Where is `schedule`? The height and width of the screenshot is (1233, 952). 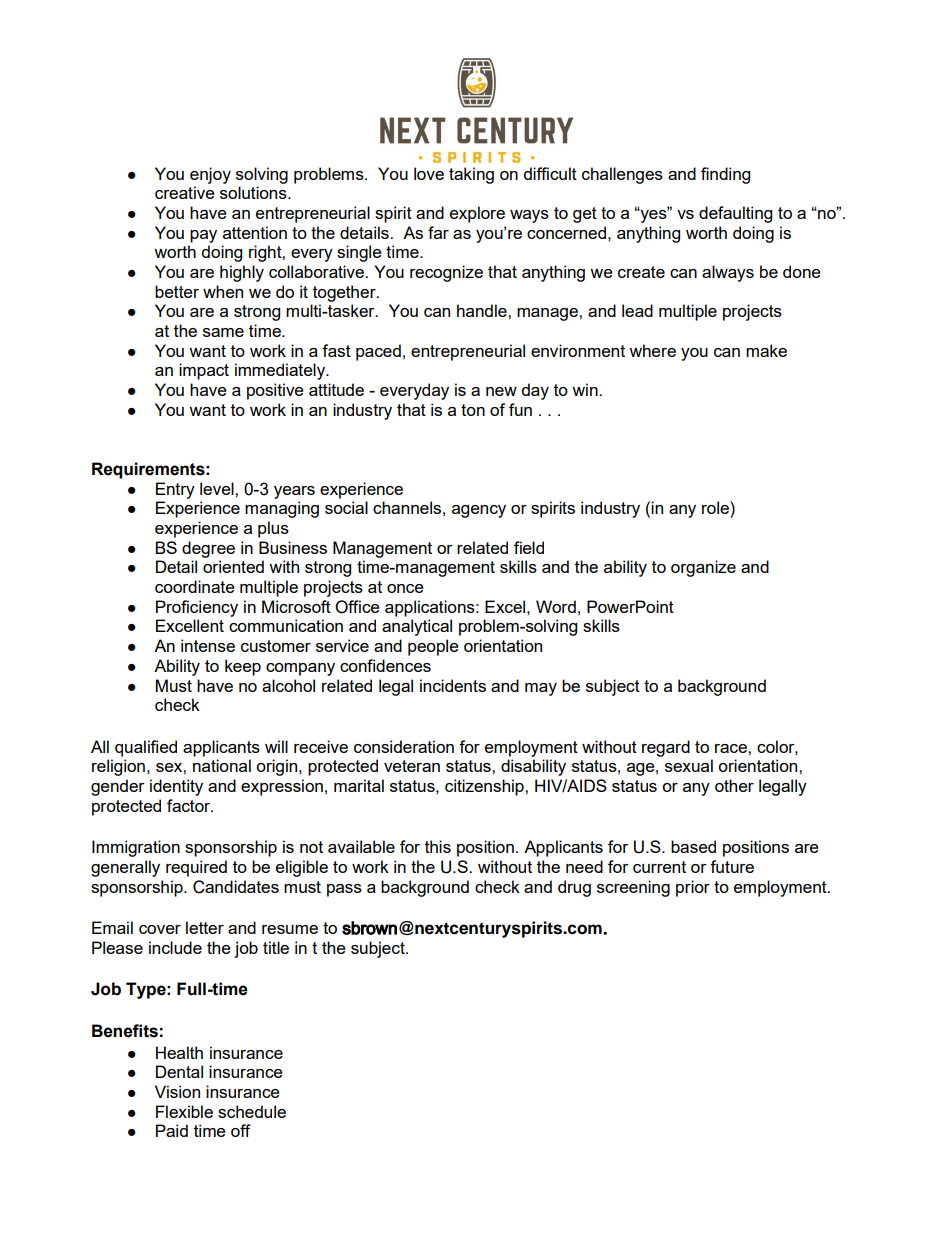 schedule is located at coordinates (252, 1111).
